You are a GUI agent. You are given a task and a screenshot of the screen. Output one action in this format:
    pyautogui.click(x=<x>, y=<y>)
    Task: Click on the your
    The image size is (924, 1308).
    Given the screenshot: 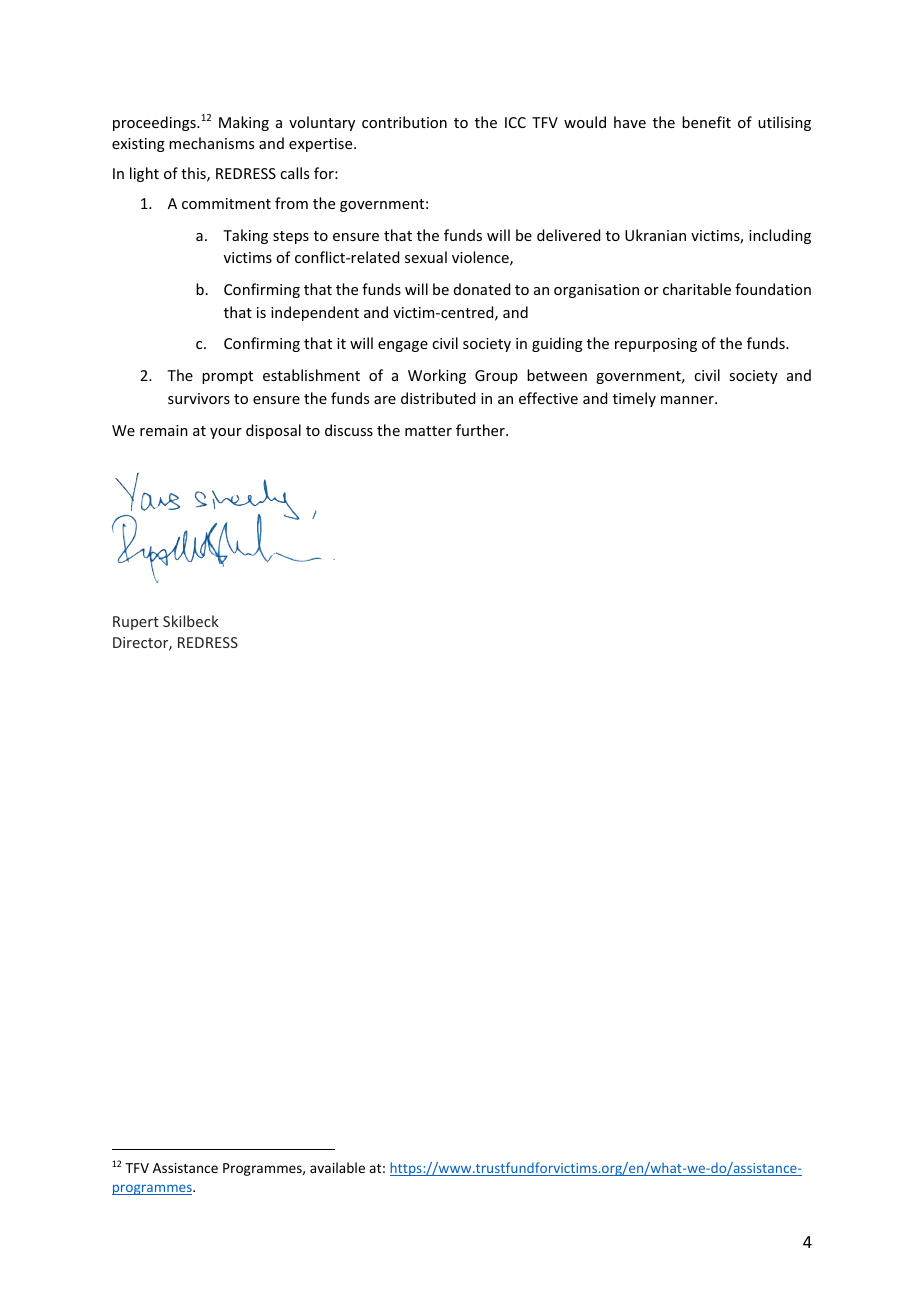 What is the action you would take?
    pyautogui.click(x=226, y=433)
